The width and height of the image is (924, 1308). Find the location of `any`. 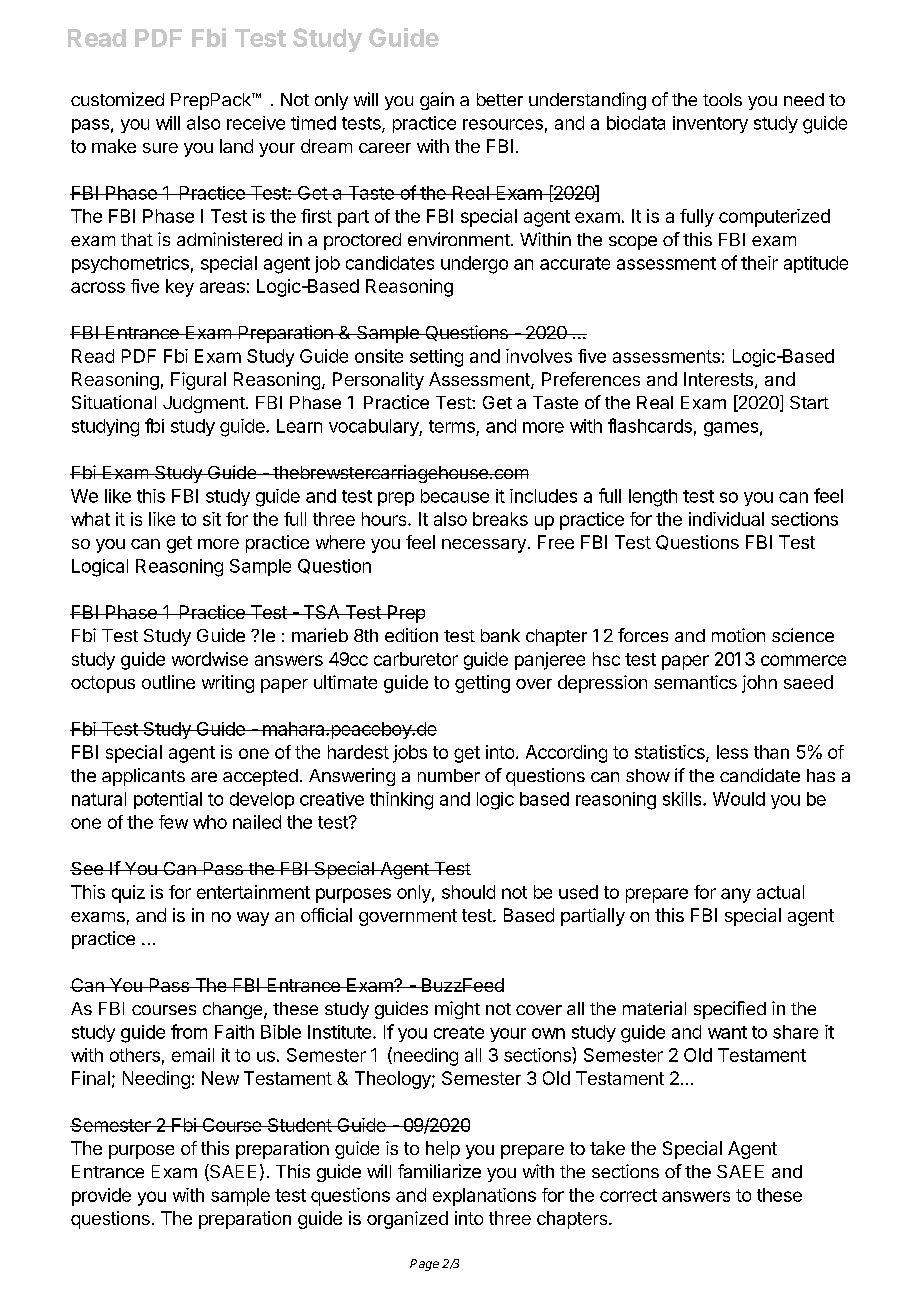

any is located at coordinates (736, 895).
